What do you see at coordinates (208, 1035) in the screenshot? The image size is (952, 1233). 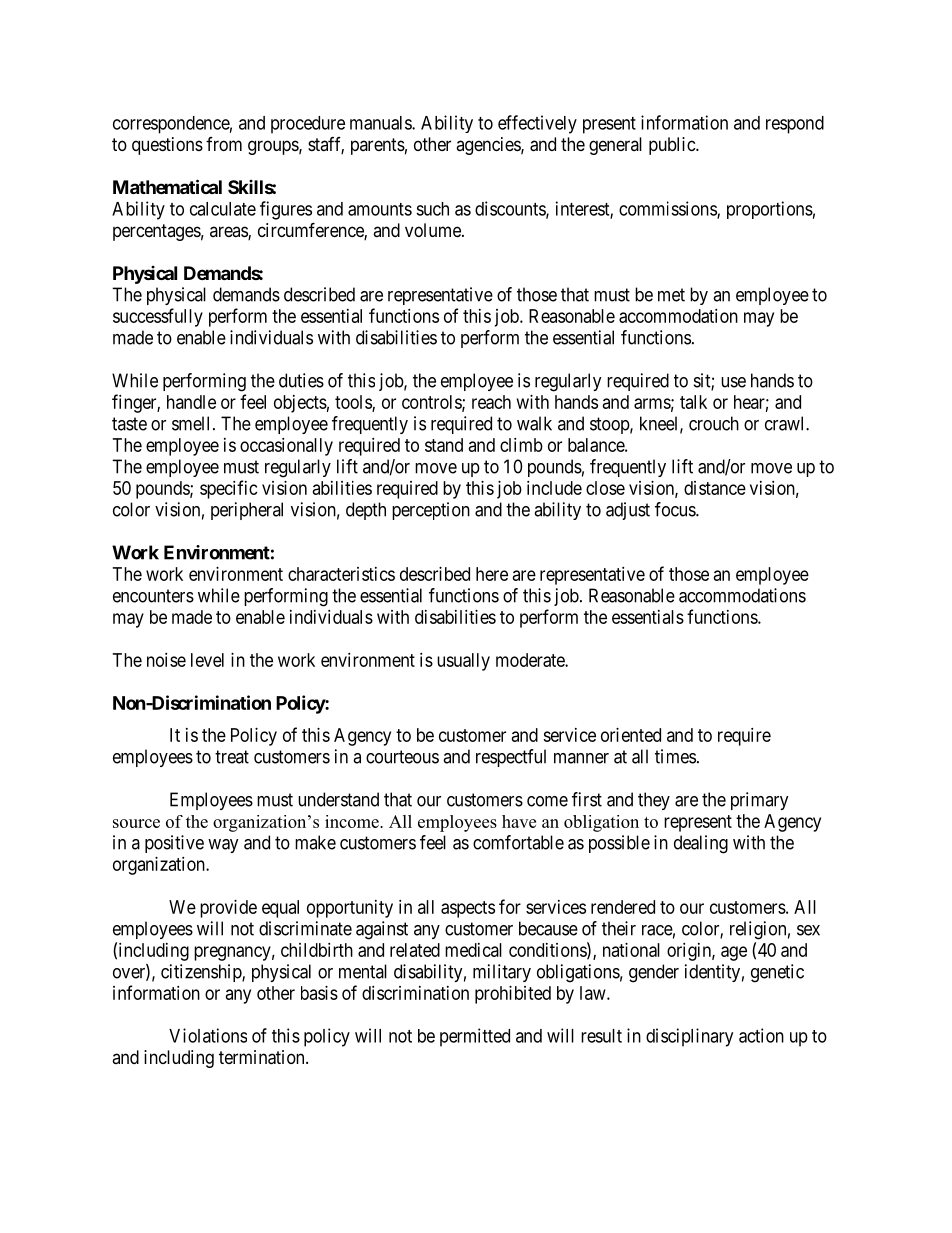 I see `Violations` at bounding box center [208, 1035].
